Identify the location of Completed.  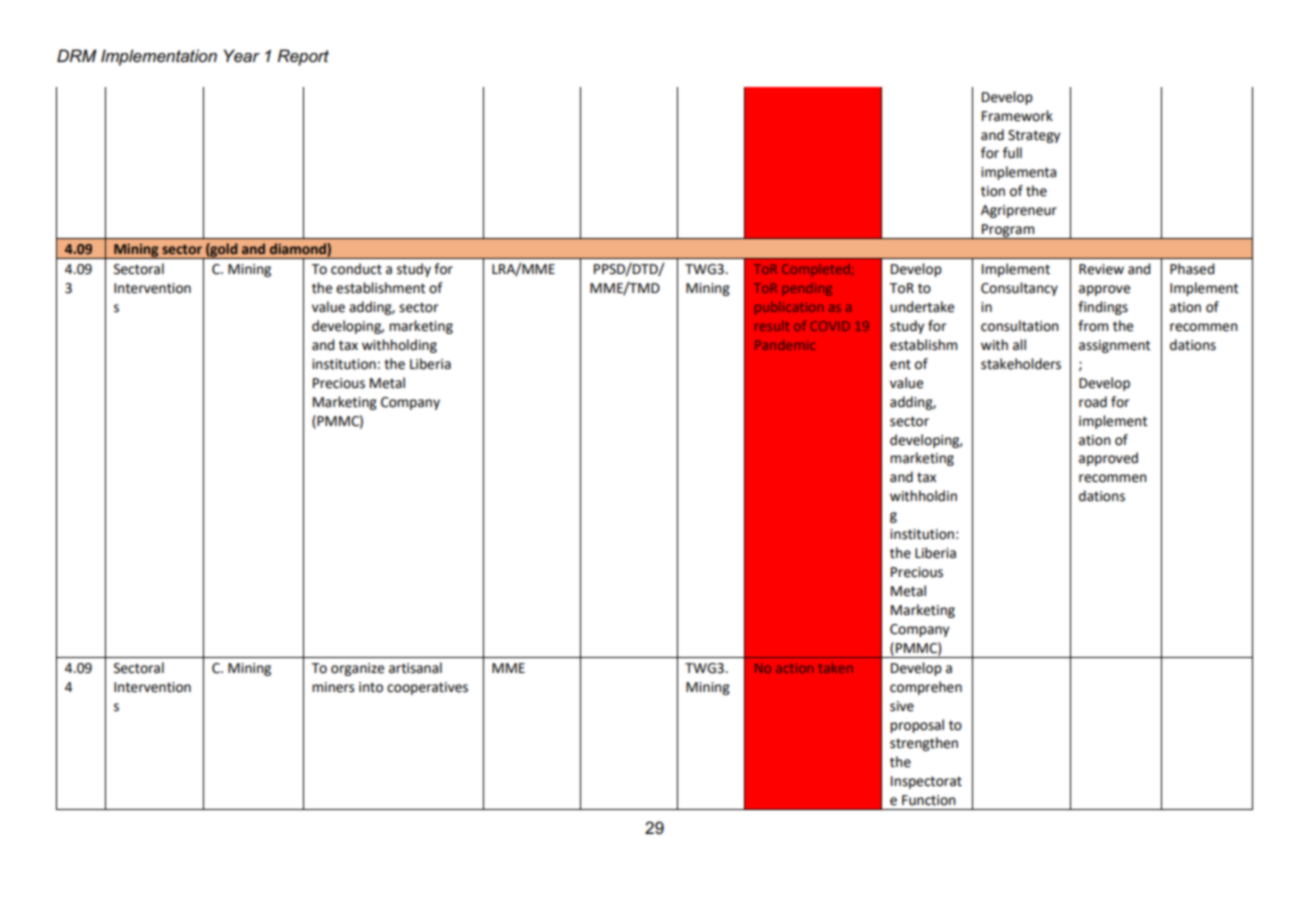
(816, 270).
